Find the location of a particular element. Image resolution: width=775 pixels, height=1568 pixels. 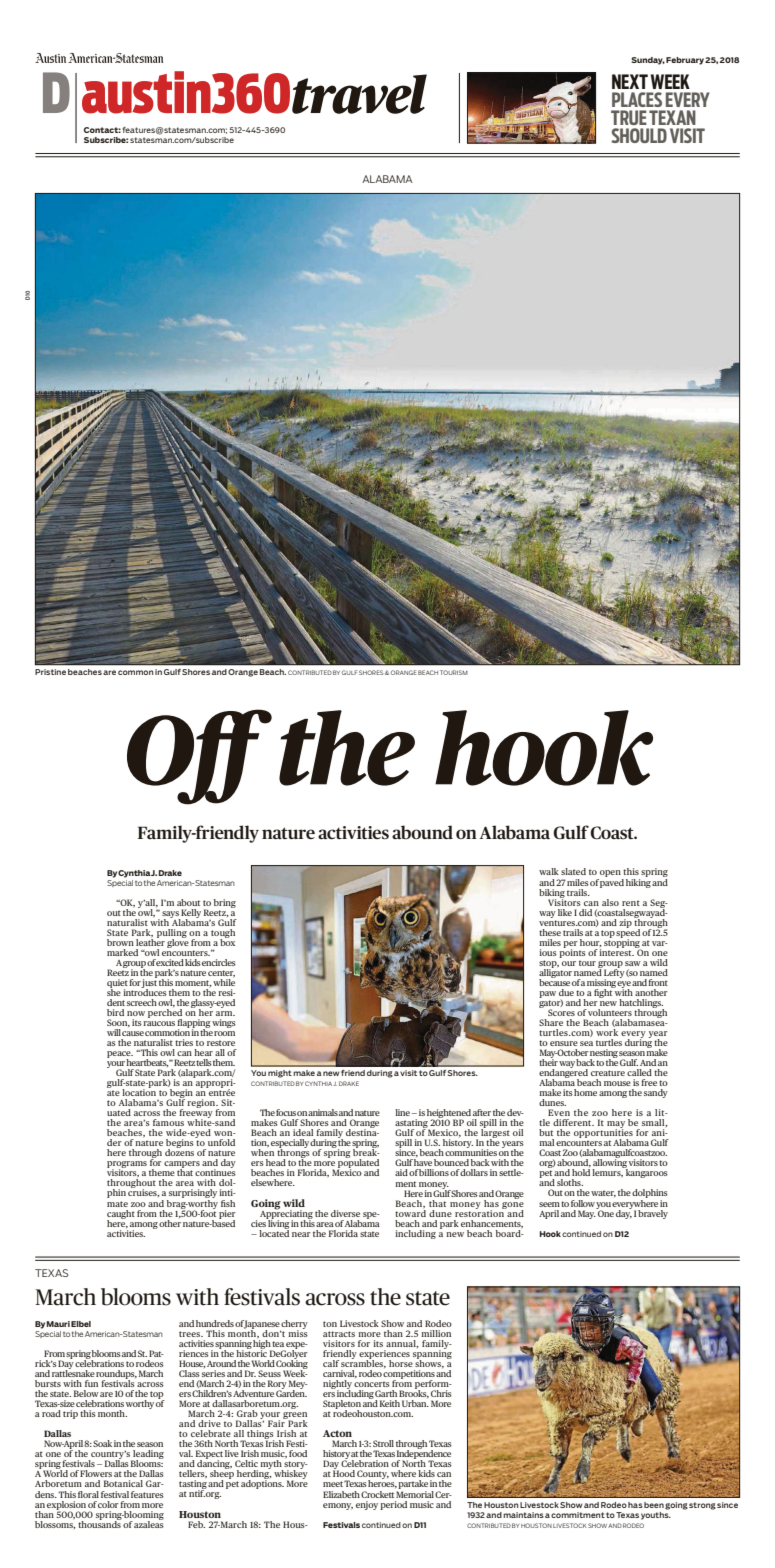

mouse is located at coordinates (617, 1083).
